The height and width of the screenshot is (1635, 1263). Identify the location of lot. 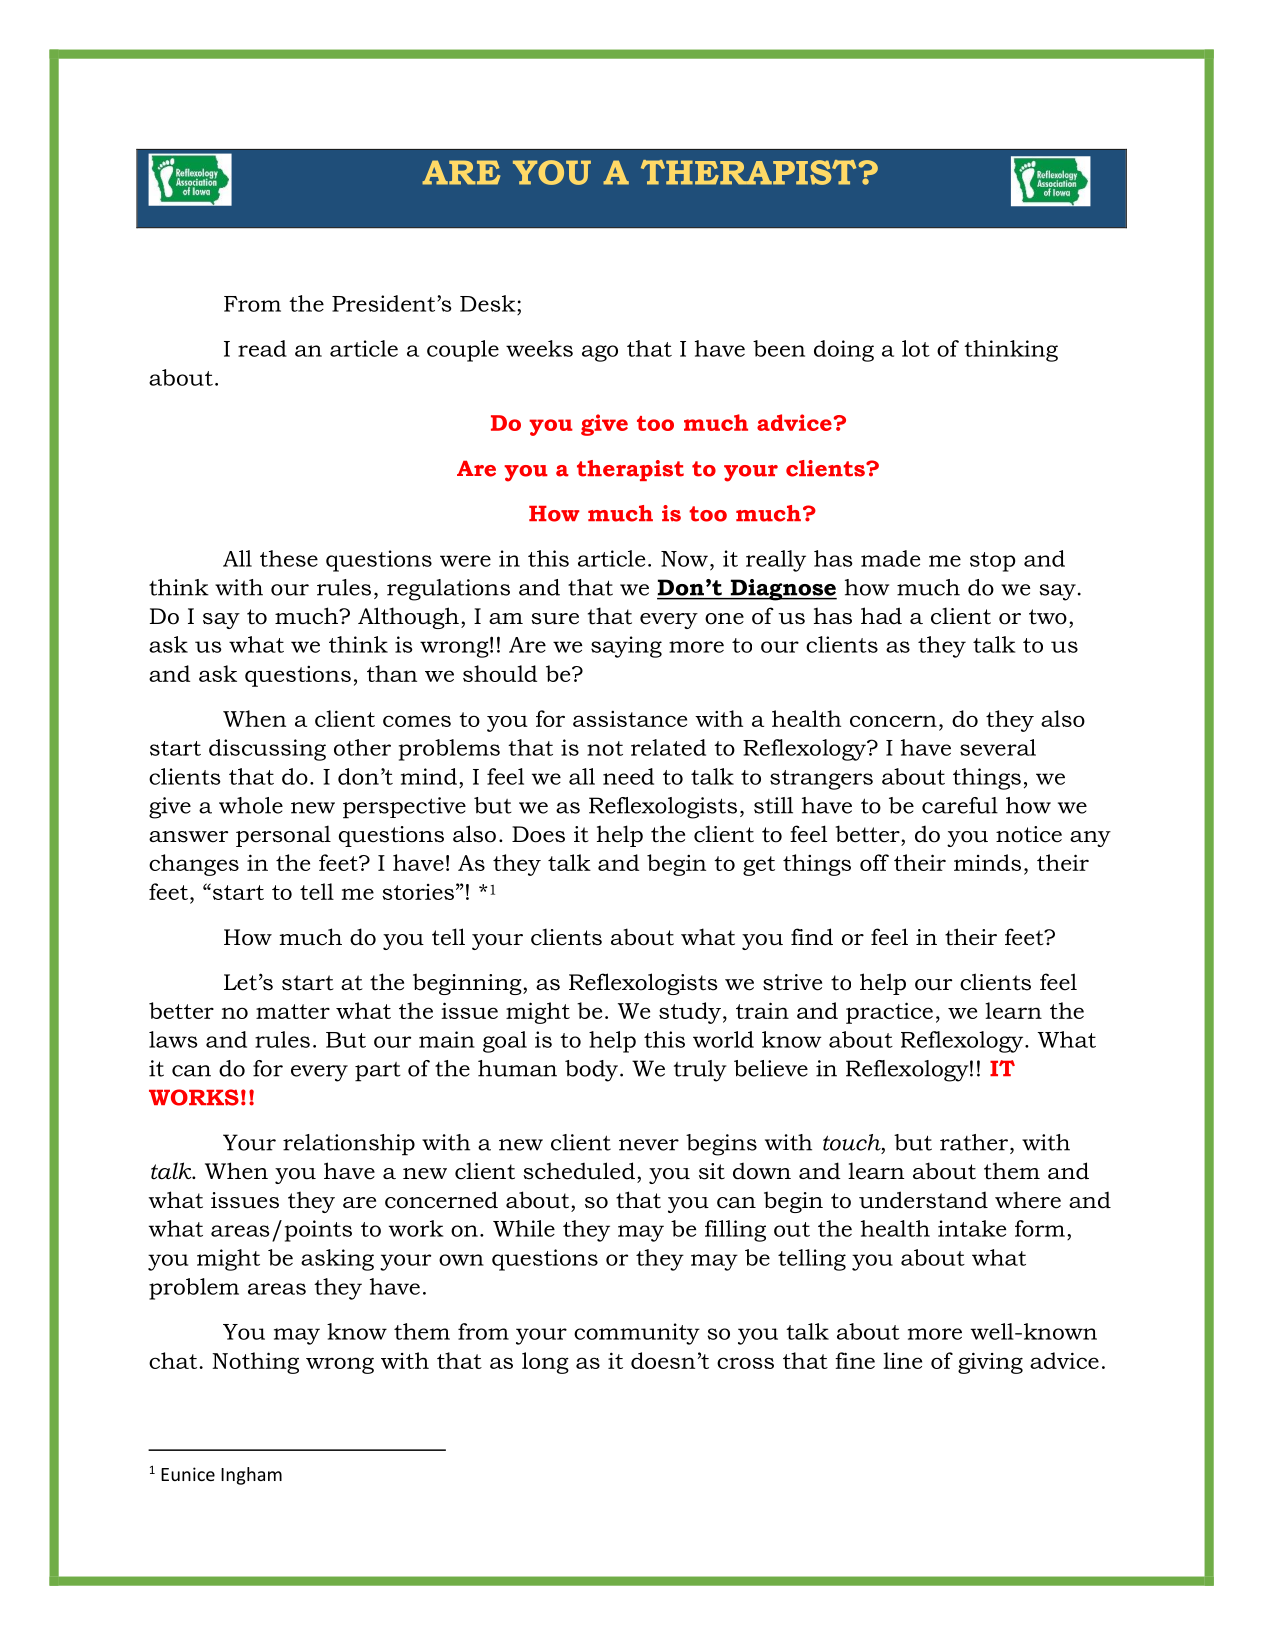
(916, 348).
